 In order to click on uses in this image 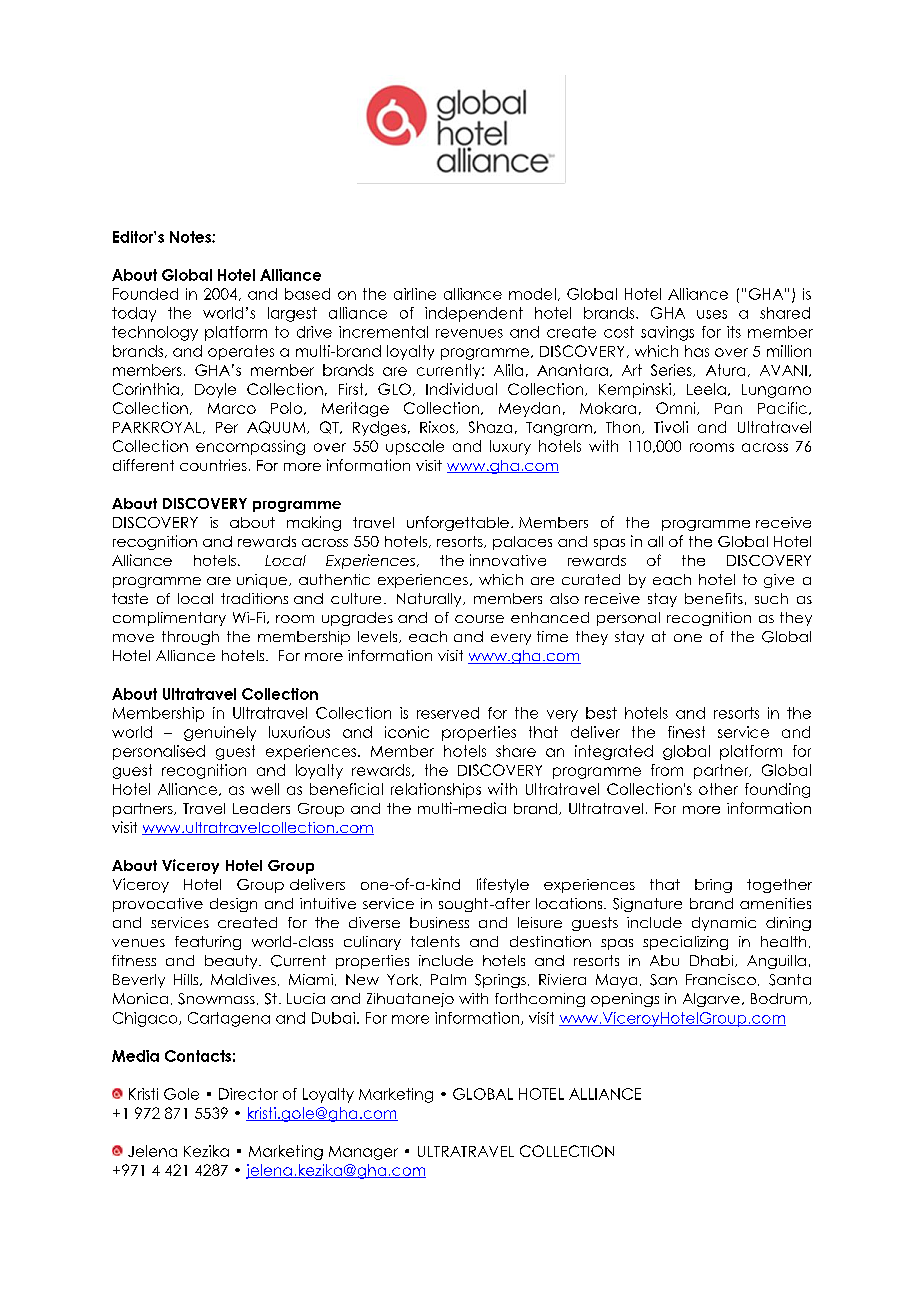, I will do `click(712, 314)`.
